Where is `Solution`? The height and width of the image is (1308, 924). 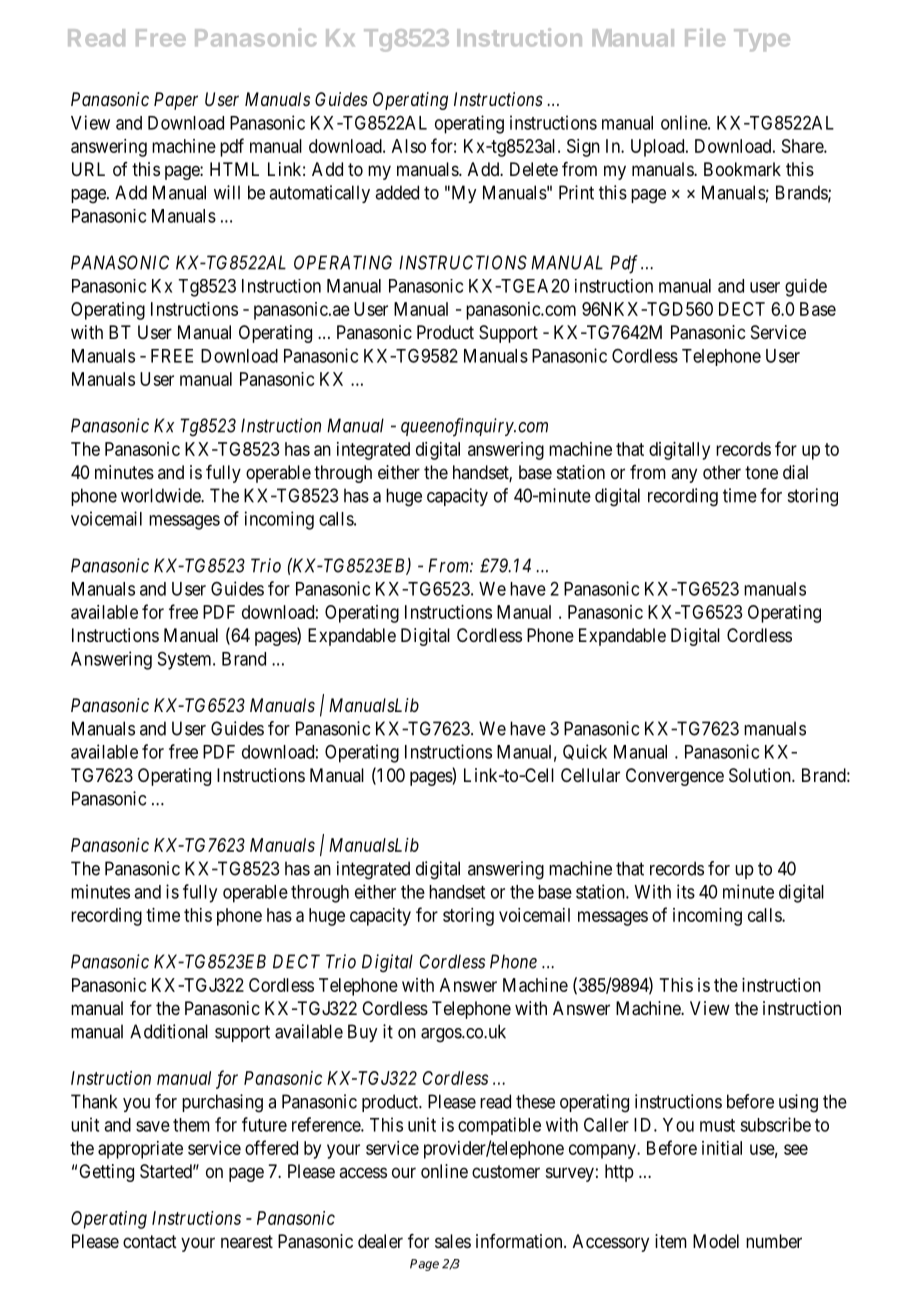 Solution is located at coordinates (761, 775).
